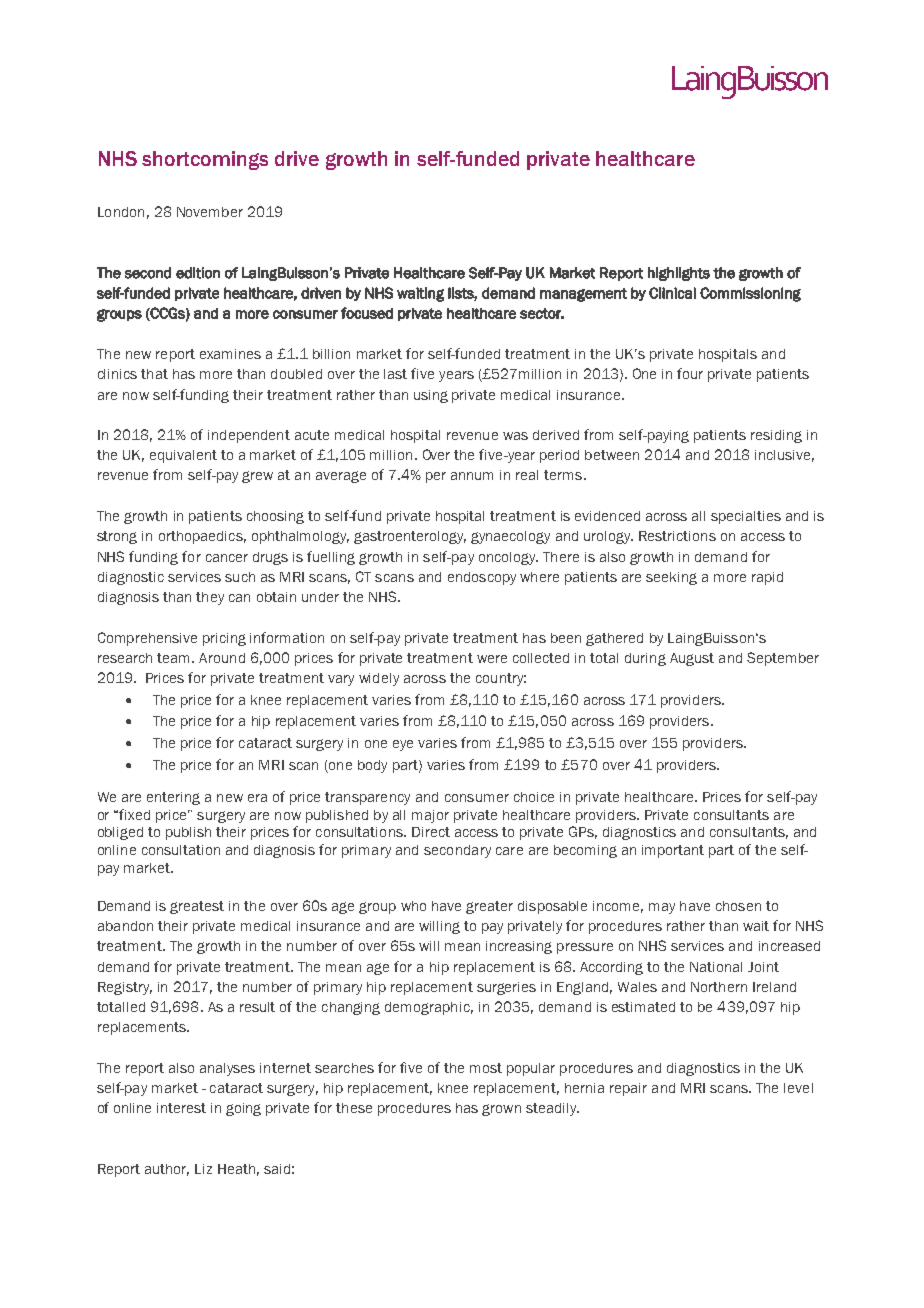 The image size is (924, 1308). I want to click on focused, so click(367, 313).
